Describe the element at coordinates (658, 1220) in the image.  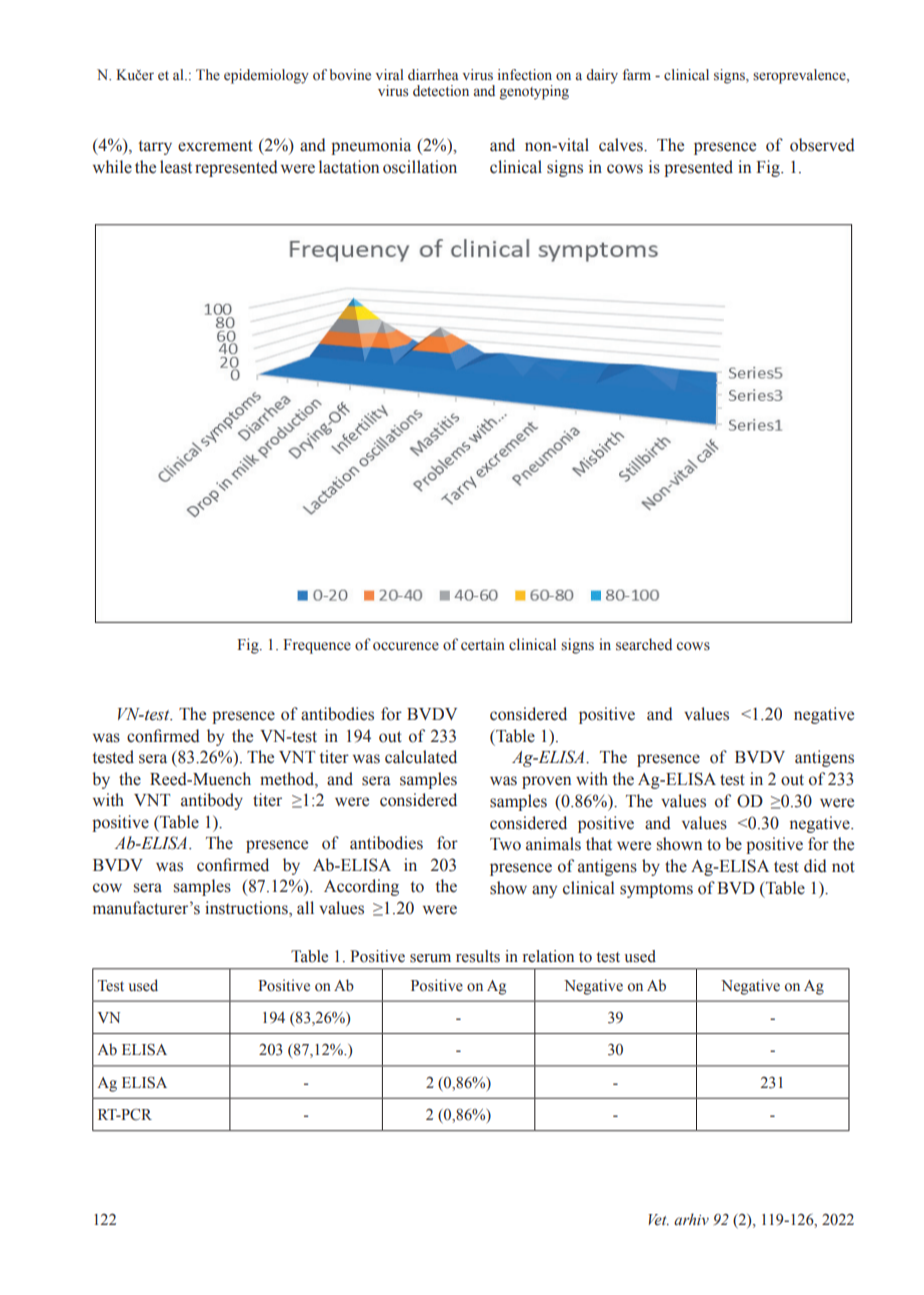
I see `Vet` at that location.
